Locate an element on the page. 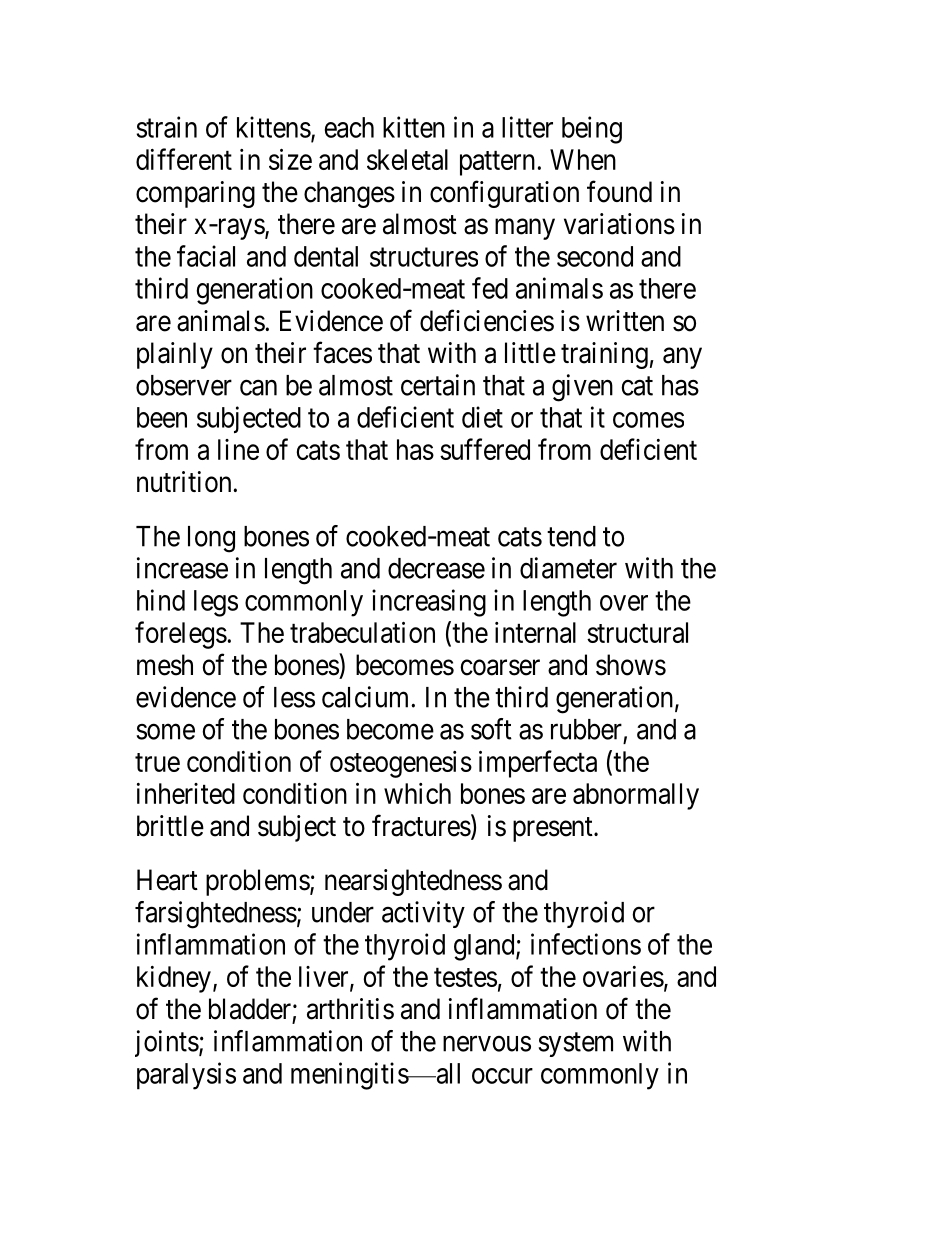 This document has width=952, height=1233. line is located at coordinates (238, 449).
